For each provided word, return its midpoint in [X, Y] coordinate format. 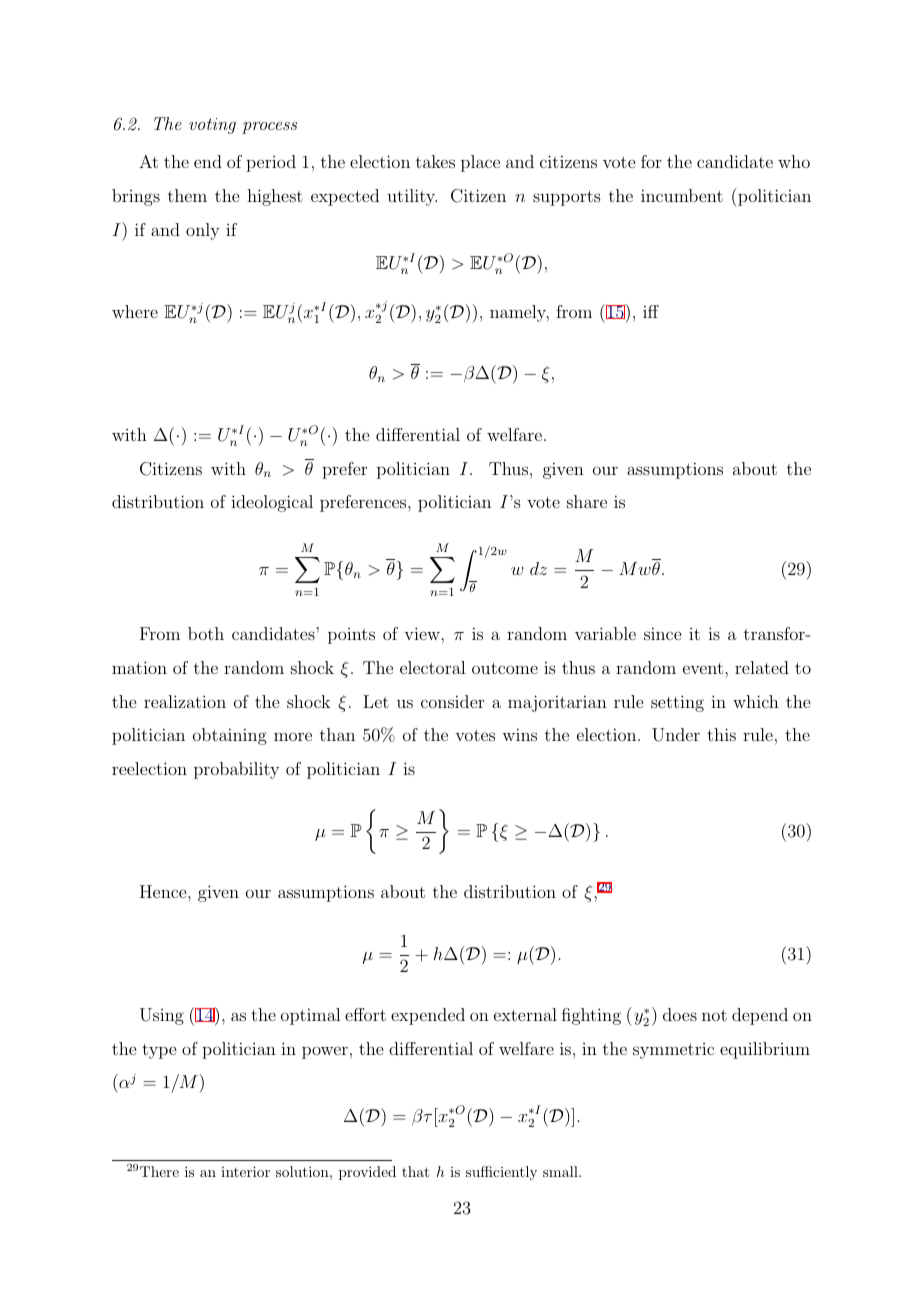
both [206, 633]
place [480, 163]
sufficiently [501, 1173]
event [704, 668]
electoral [432, 667]
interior [245, 1171]
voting [212, 126]
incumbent [682, 195]
